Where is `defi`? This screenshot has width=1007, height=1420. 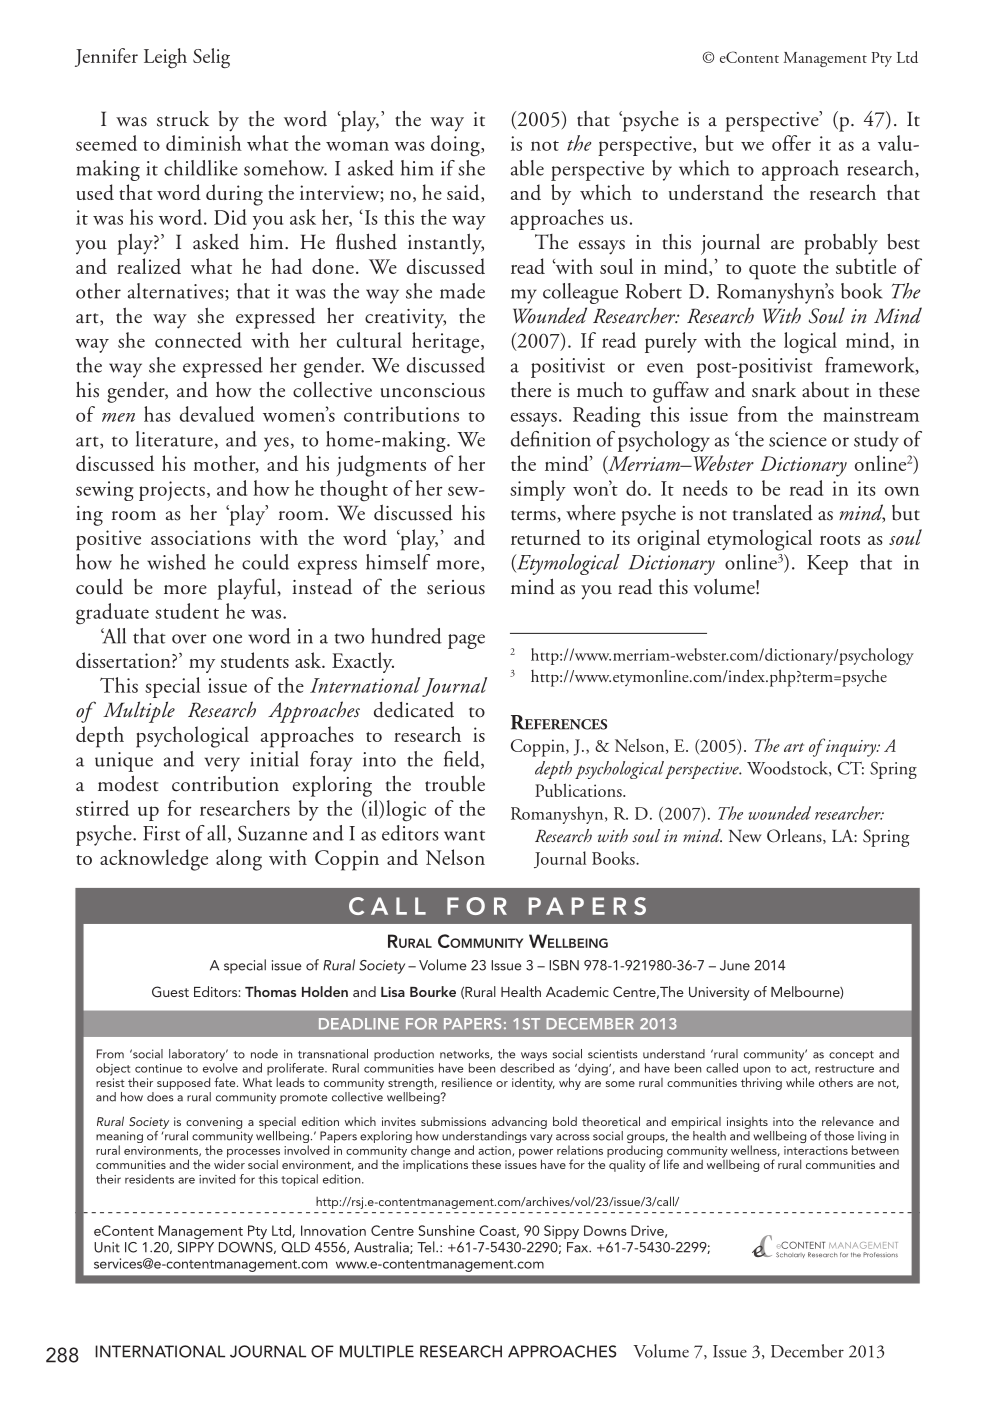
defi is located at coordinates (525, 439).
